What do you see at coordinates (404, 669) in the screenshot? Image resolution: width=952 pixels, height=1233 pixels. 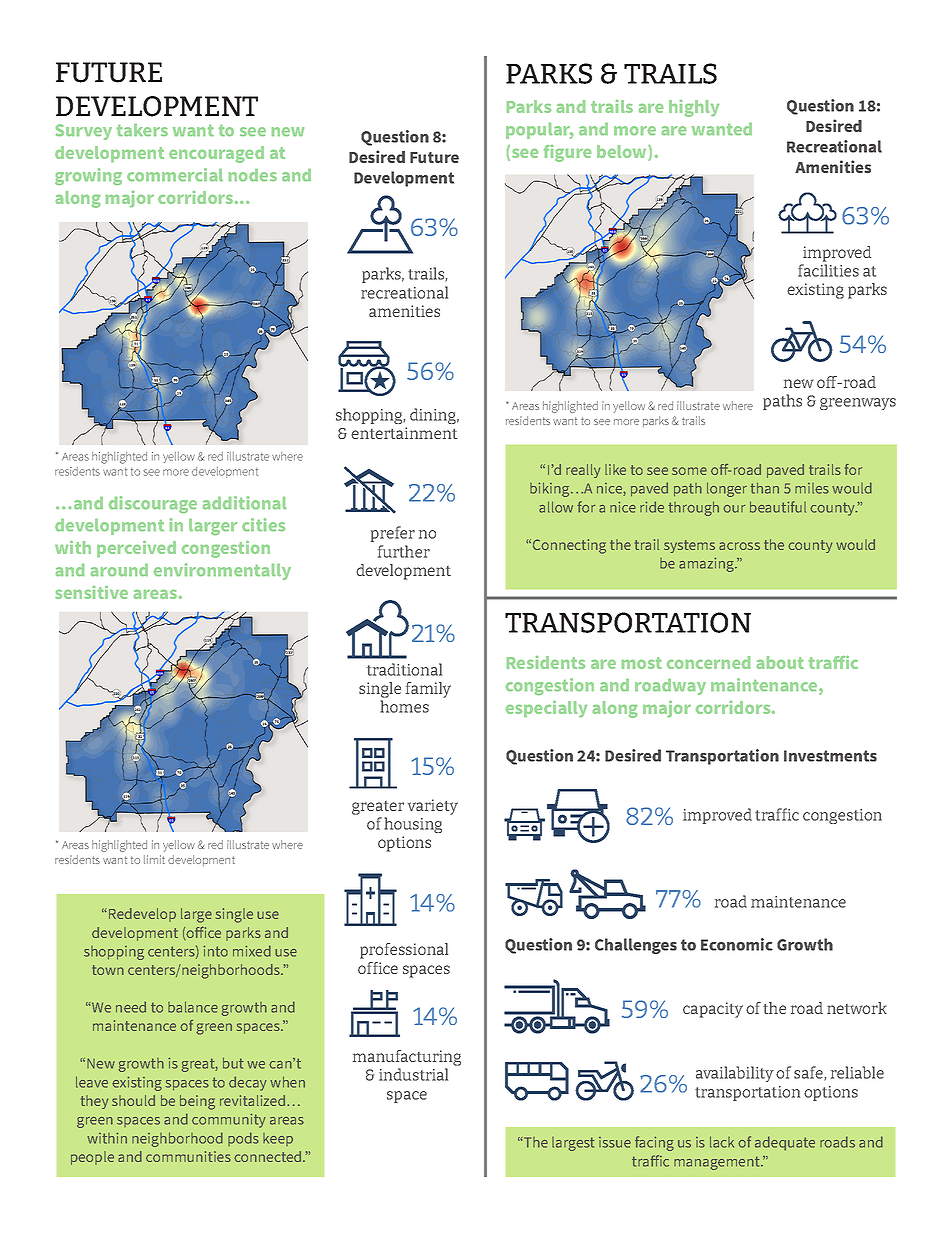 I see `traditional` at bounding box center [404, 669].
